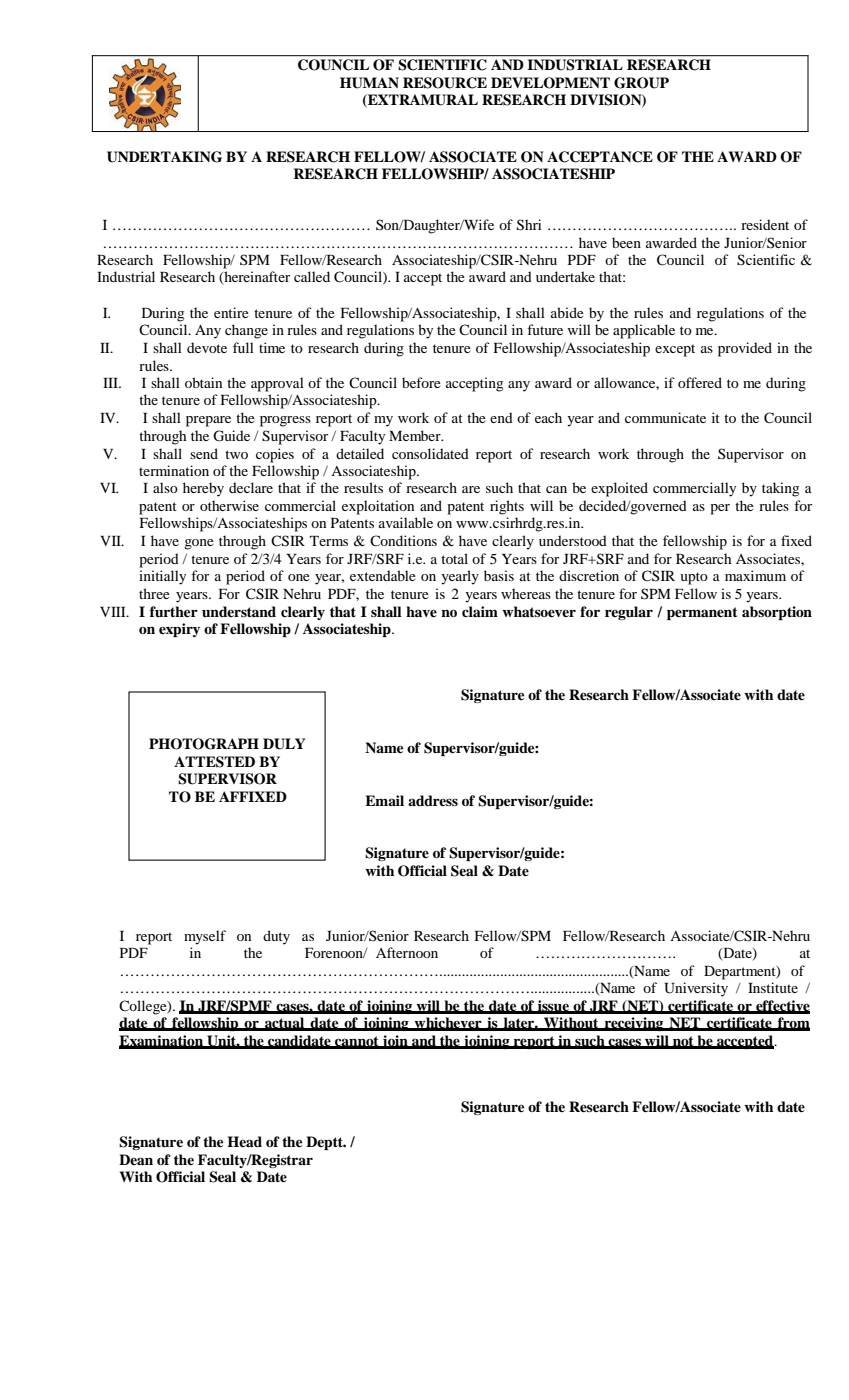 The width and height of the document is (849, 1400). I want to click on expiry, so click(179, 630).
